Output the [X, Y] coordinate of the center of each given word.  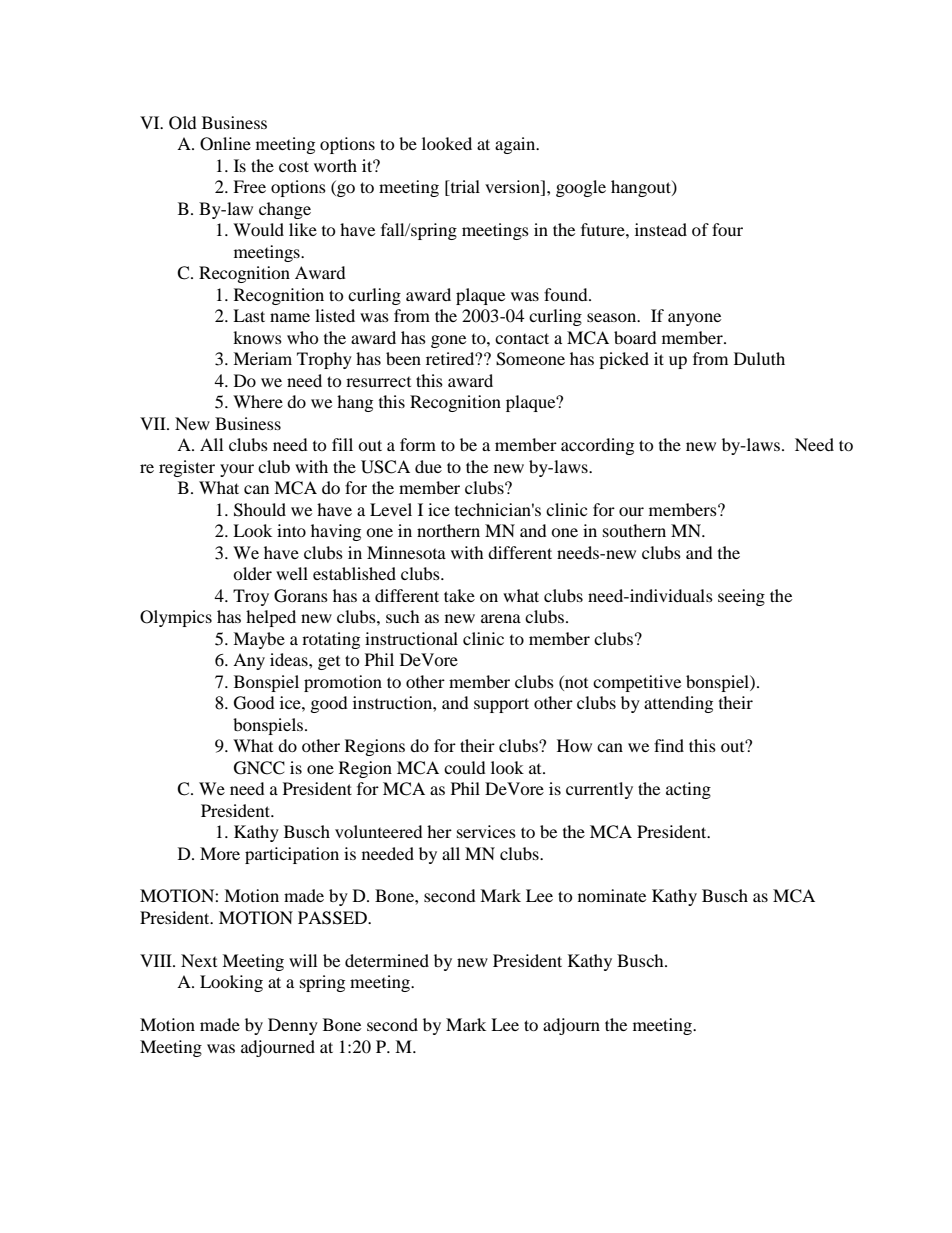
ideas [290, 659]
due [428, 466]
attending [678, 704]
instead [661, 229]
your [237, 470]
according [597, 446]
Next [199, 960]
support [501, 705]
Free [249, 186]
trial [464, 188]
